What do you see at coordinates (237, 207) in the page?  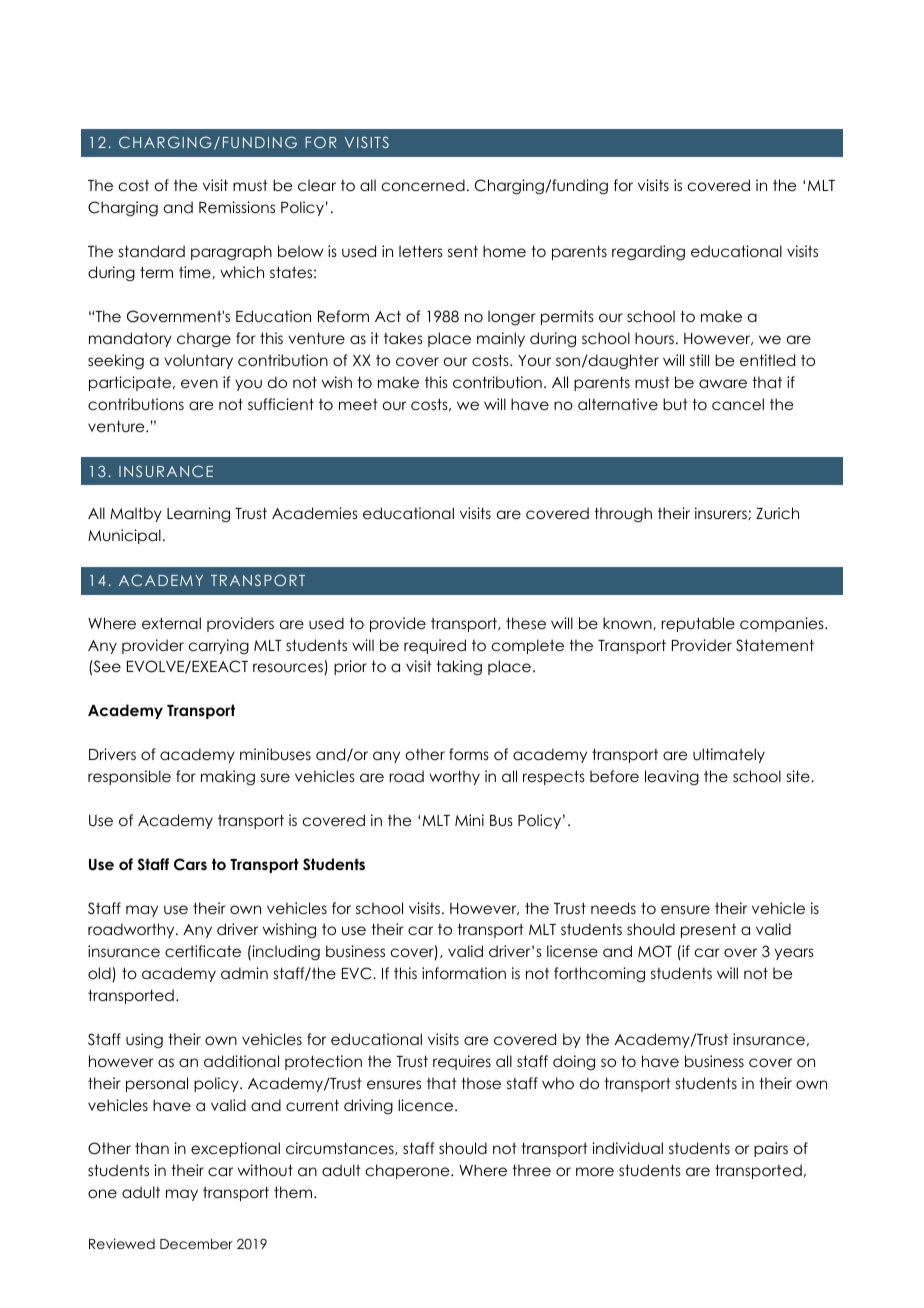 I see `Remissions` at bounding box center [237, 207].
